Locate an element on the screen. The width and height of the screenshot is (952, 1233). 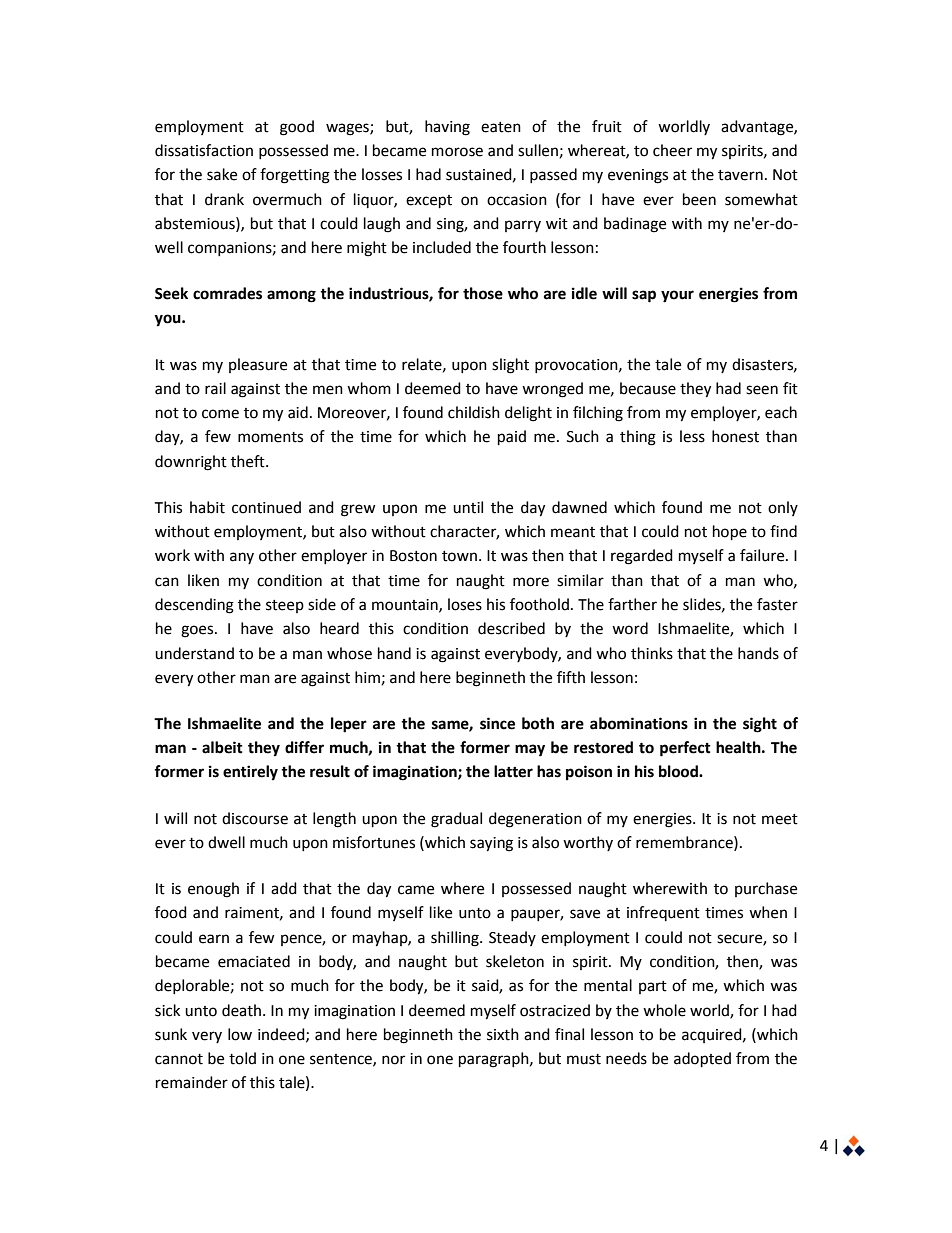
morose is located at coordinates (457, 152).
